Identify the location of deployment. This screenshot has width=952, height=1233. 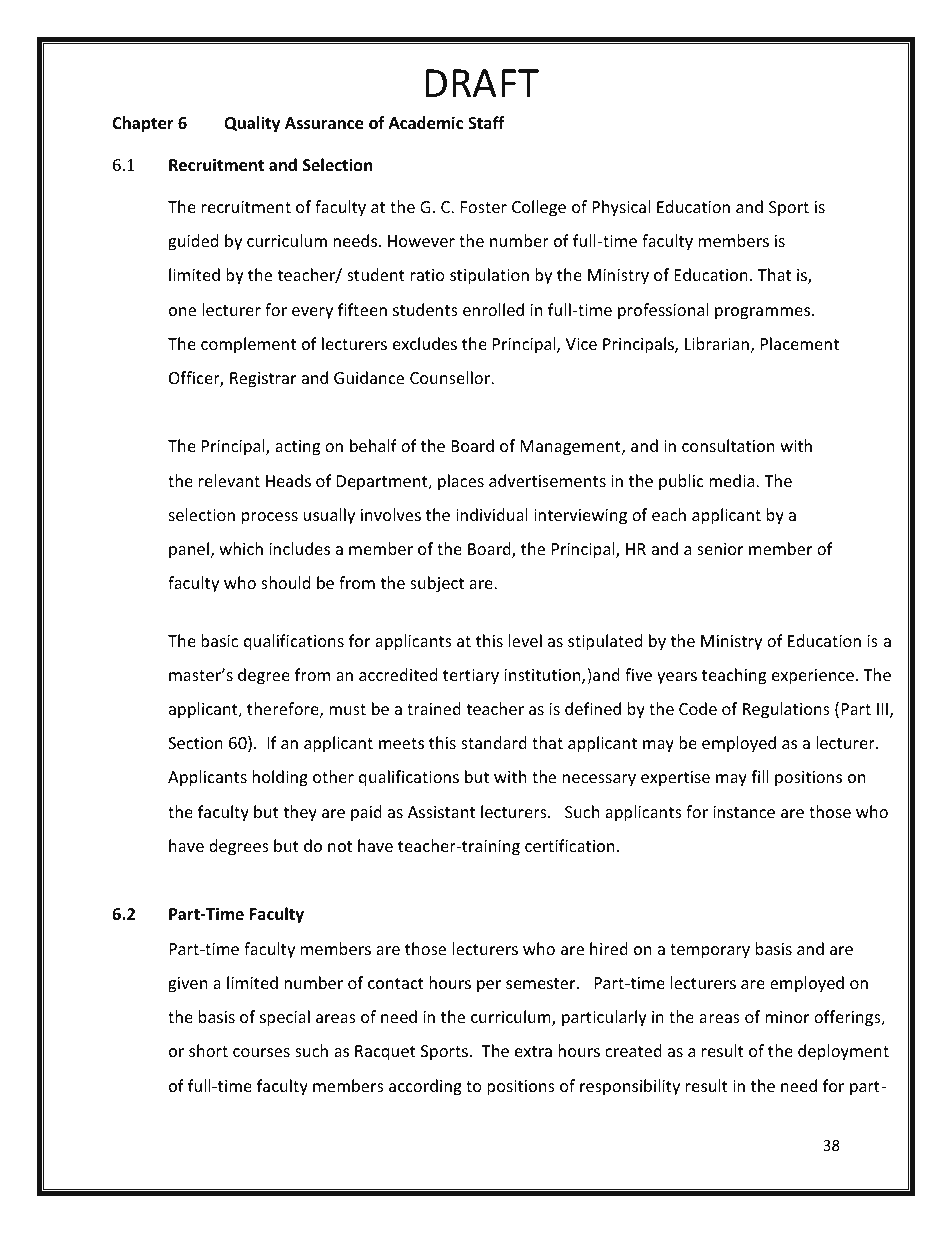
(843, 1052).
